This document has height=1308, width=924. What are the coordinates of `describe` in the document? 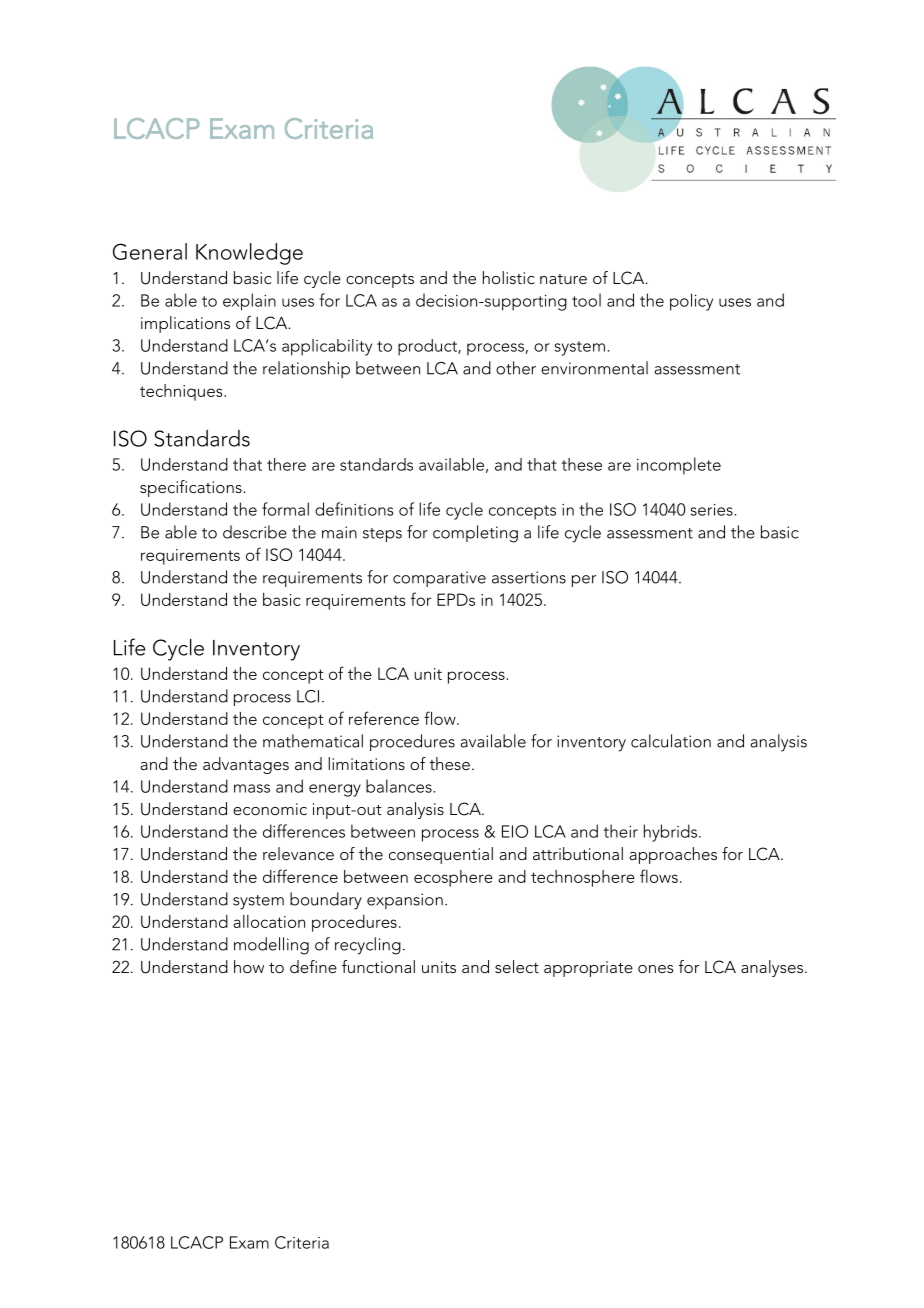 It's located at (255, 532).
